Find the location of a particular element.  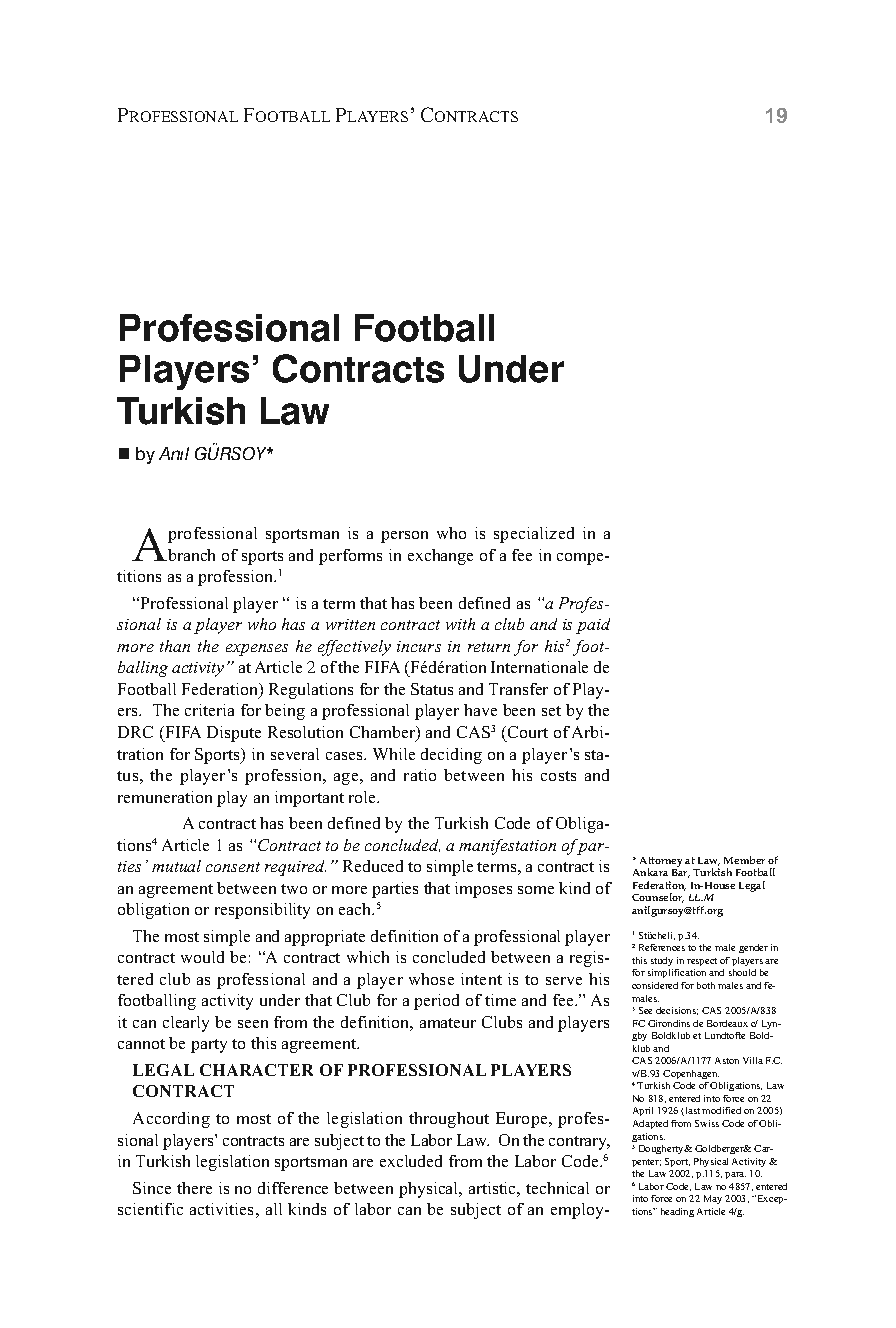

May is located at coordinates (713, 1199).
